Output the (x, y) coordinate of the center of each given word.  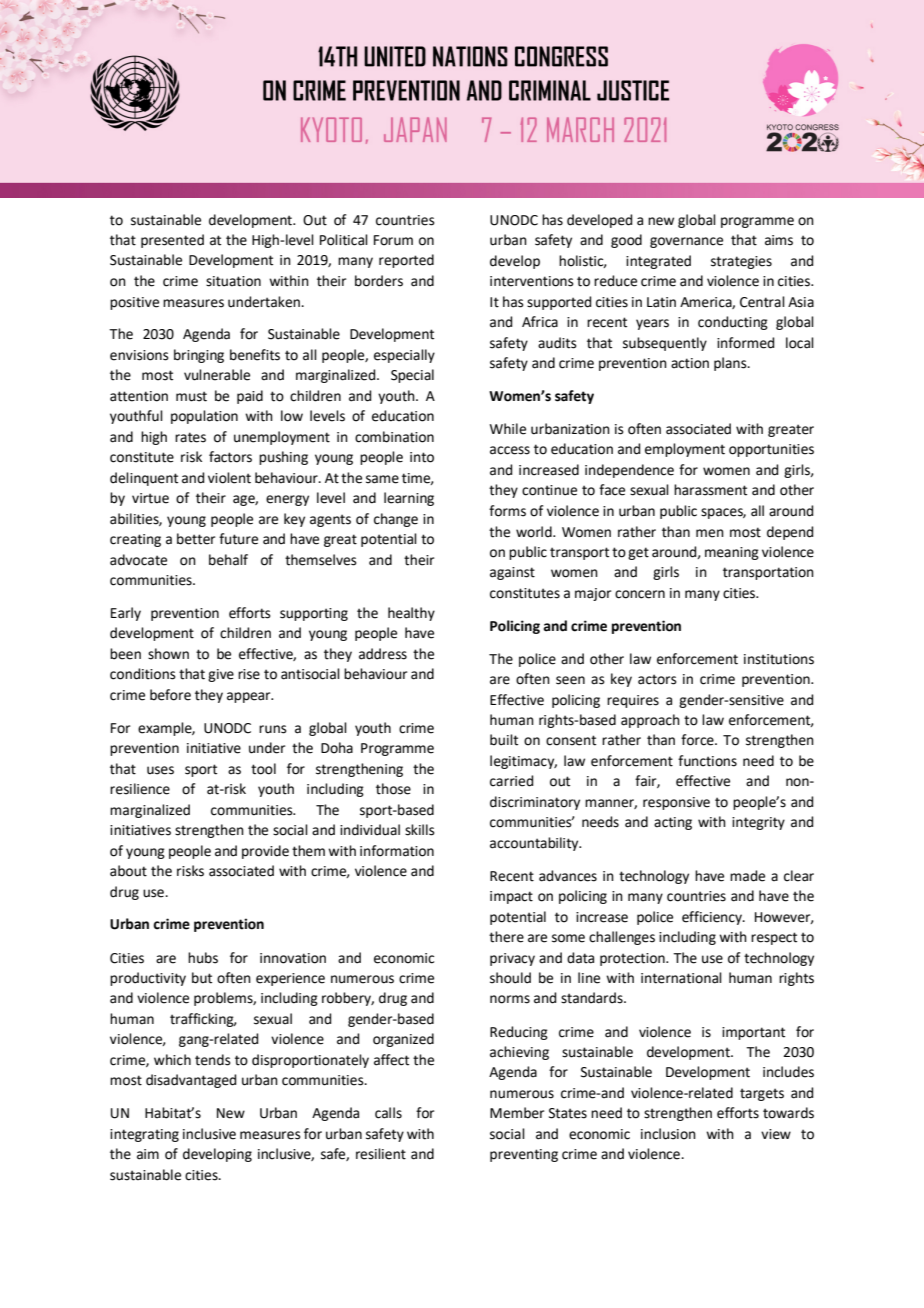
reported (406, 261)
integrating (144, 1135)
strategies (741, 262)
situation (233, 281)
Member (517, 1113)
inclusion (668, 1134)
